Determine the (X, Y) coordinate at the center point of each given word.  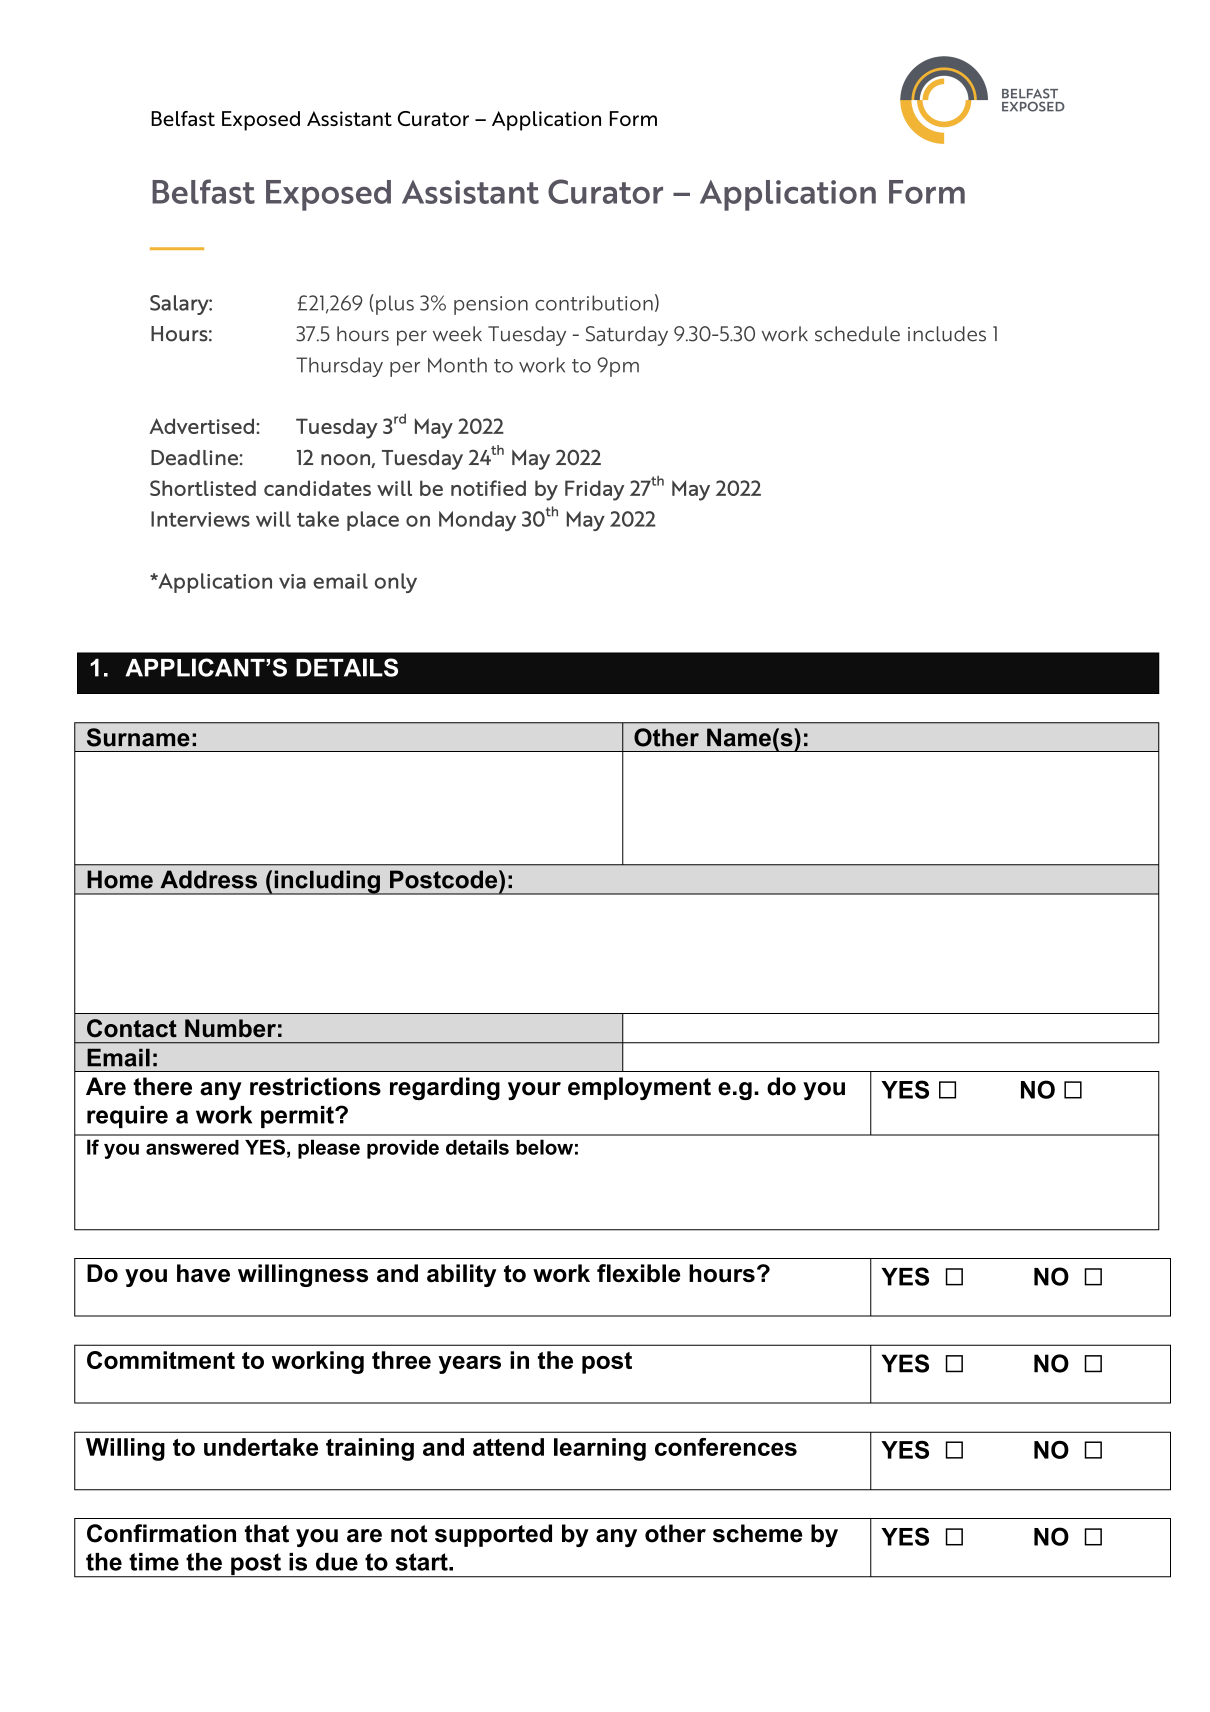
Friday (594, 490)
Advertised (201, 426)
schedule (857, 334)
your (534, 1091)
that (267, 1533)
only (396, 583)
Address (208, 879)
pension (491, 305)
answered (192, 1147)
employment (639, 1088)
